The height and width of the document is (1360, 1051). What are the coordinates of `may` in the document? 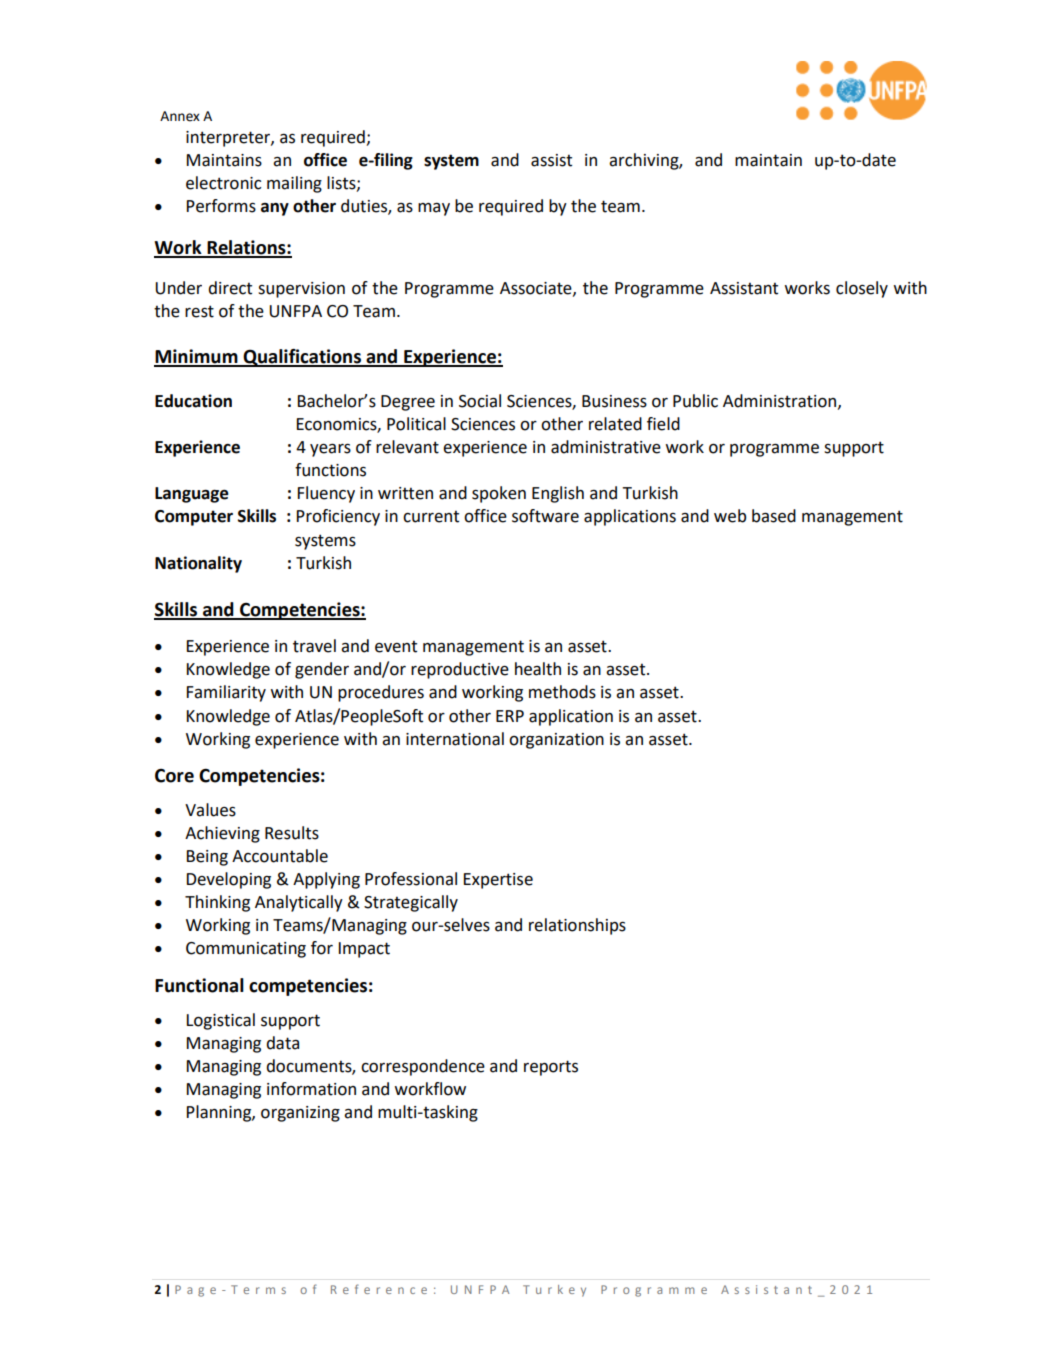 It's located at (434, 209).
